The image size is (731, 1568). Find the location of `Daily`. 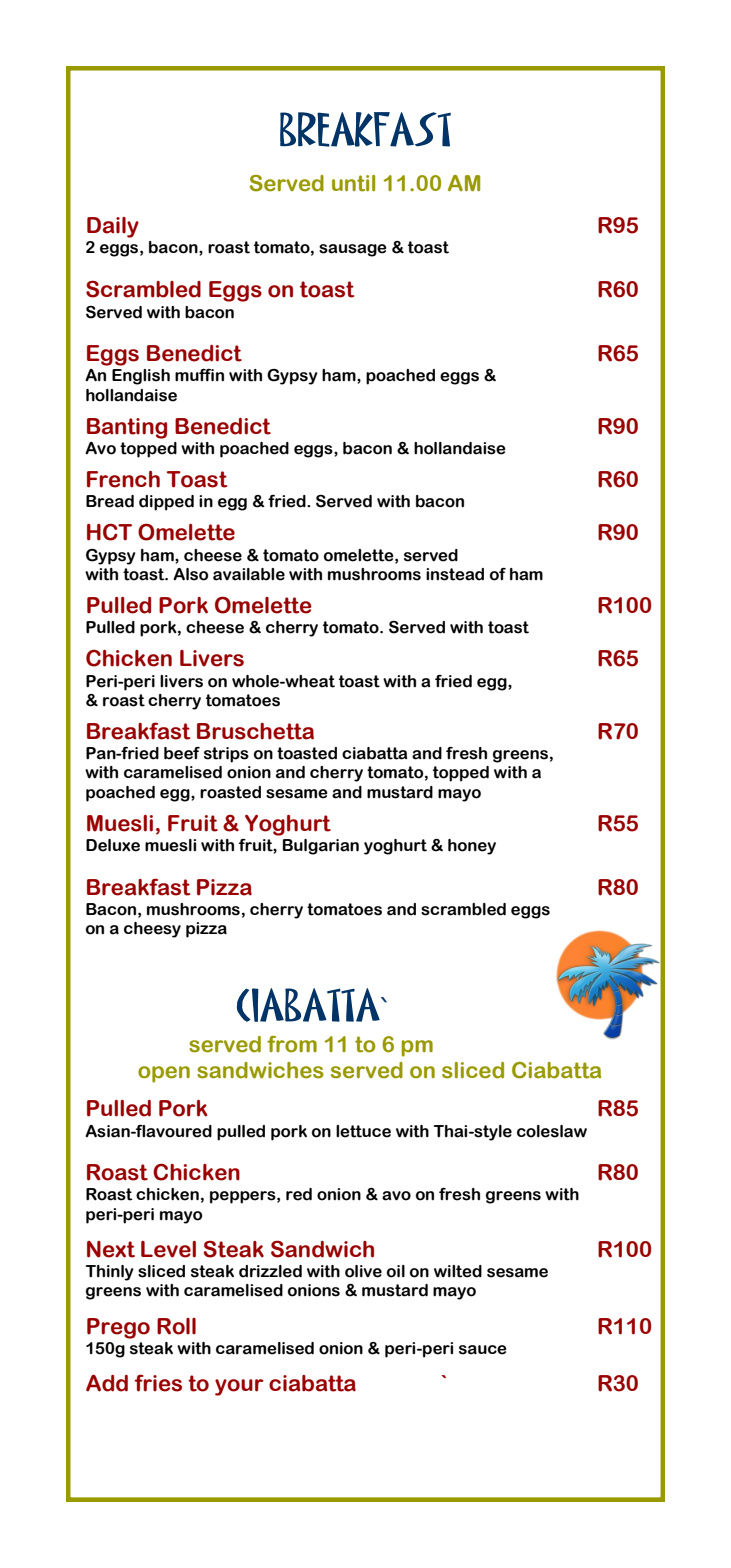

Daily is located at coordinates (113, 227).
